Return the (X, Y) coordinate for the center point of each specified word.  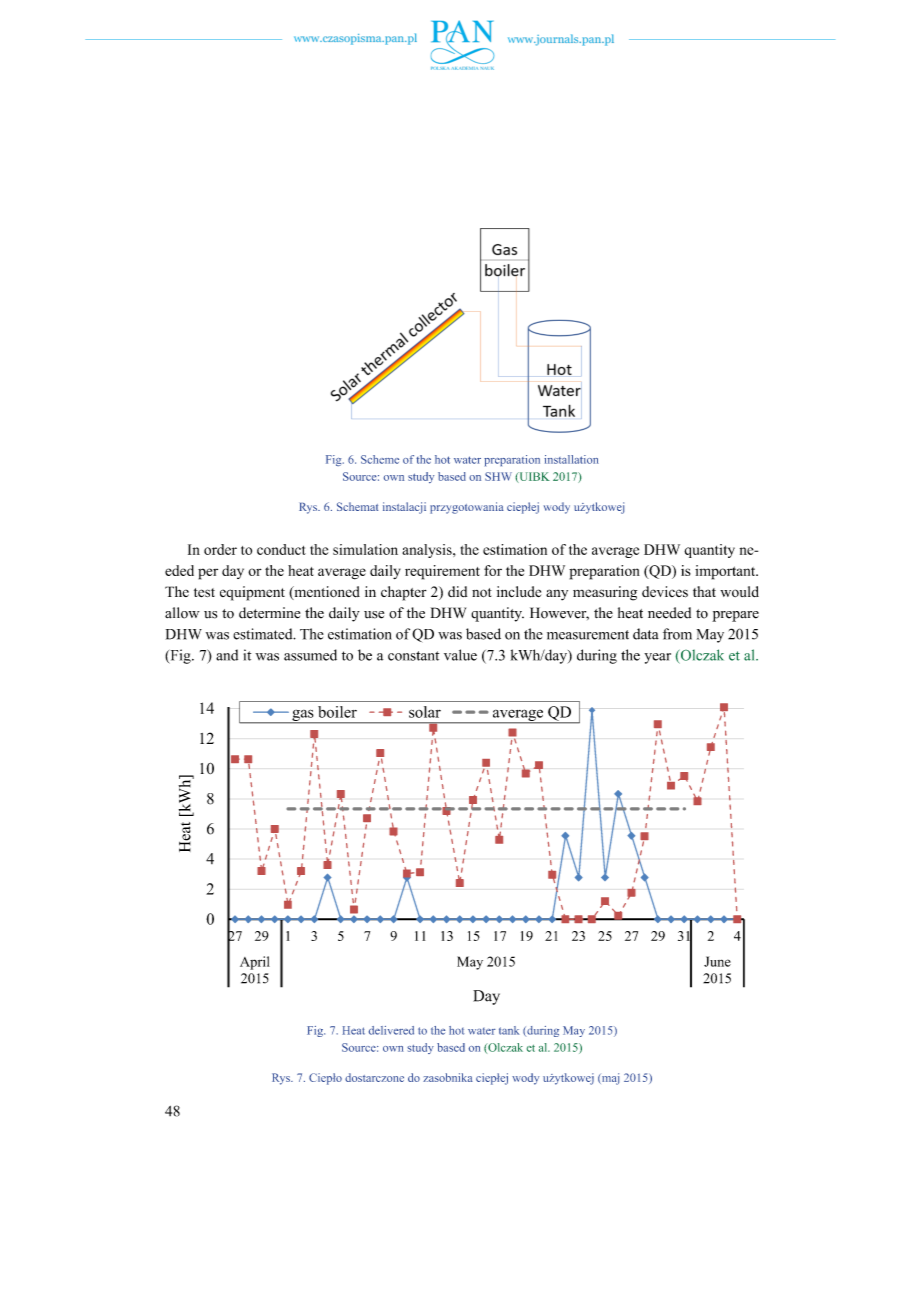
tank (509, 1030)
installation (571, 459)
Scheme (380, 459)
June (717, 961)
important (726, 572)
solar (425, 712)
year (657, 658)
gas (303, 716)
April (255, 963)
